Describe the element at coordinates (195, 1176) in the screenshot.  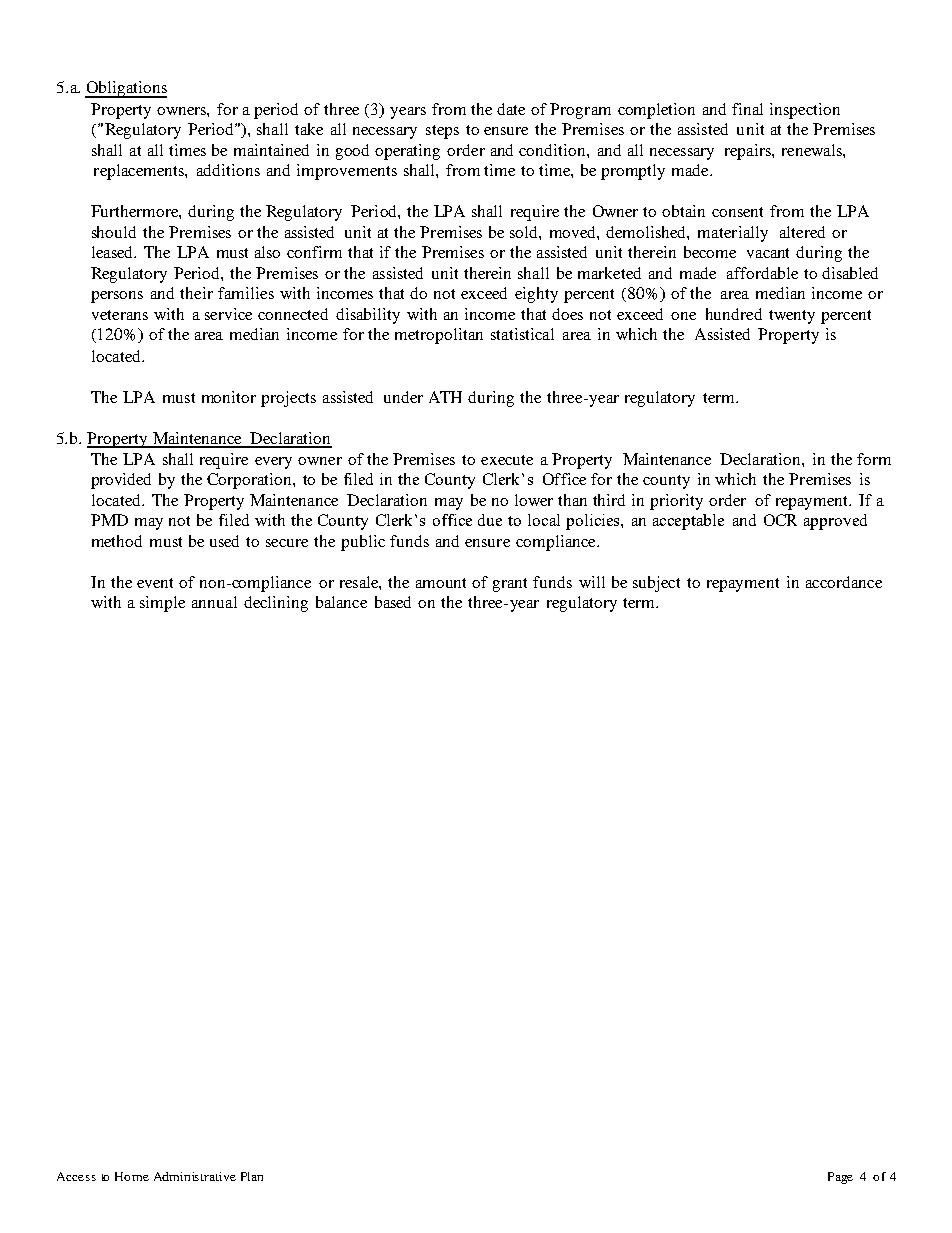
I see `Administrative` at that location.
